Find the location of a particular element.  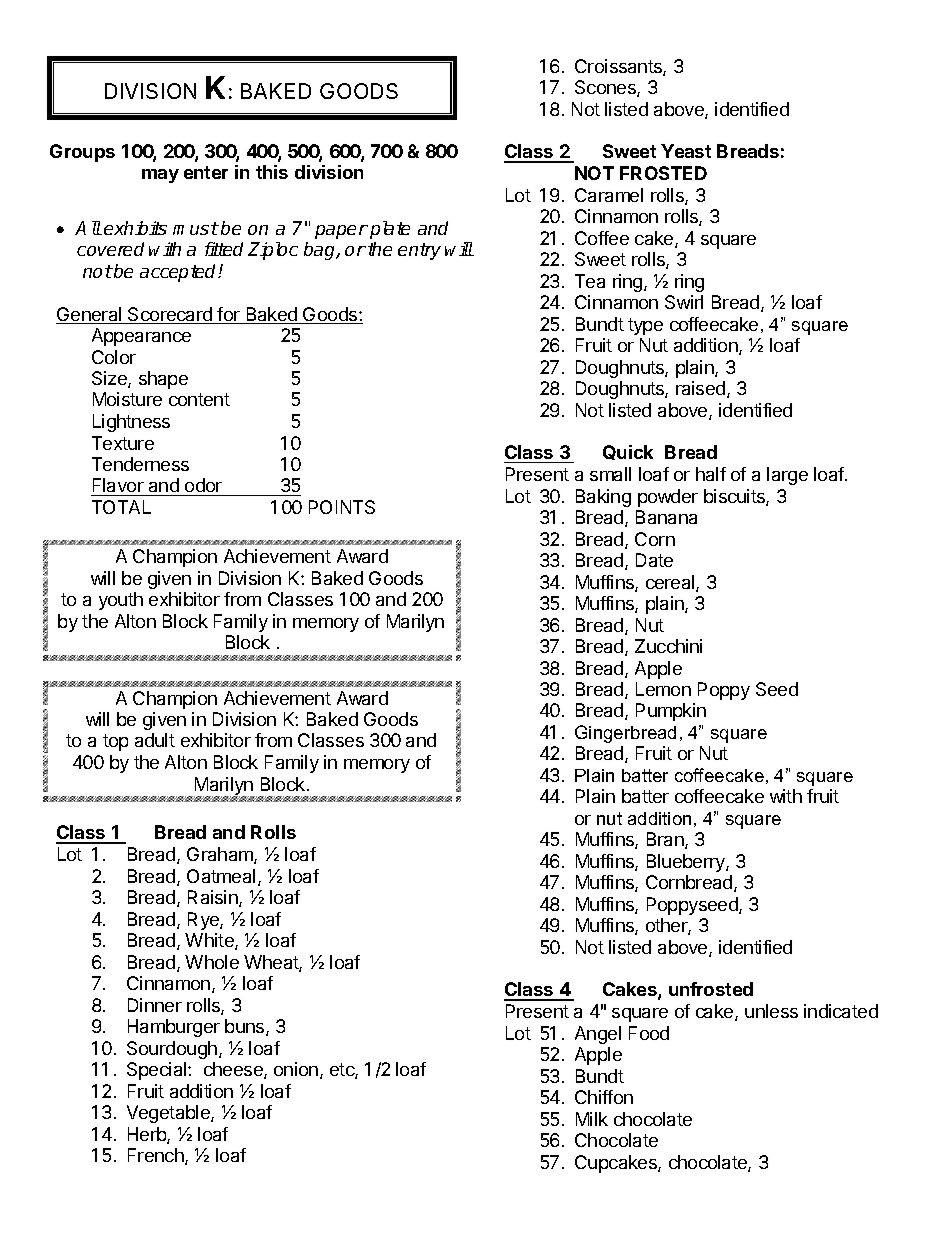

Yeast is located at coordinates (686, 151).
